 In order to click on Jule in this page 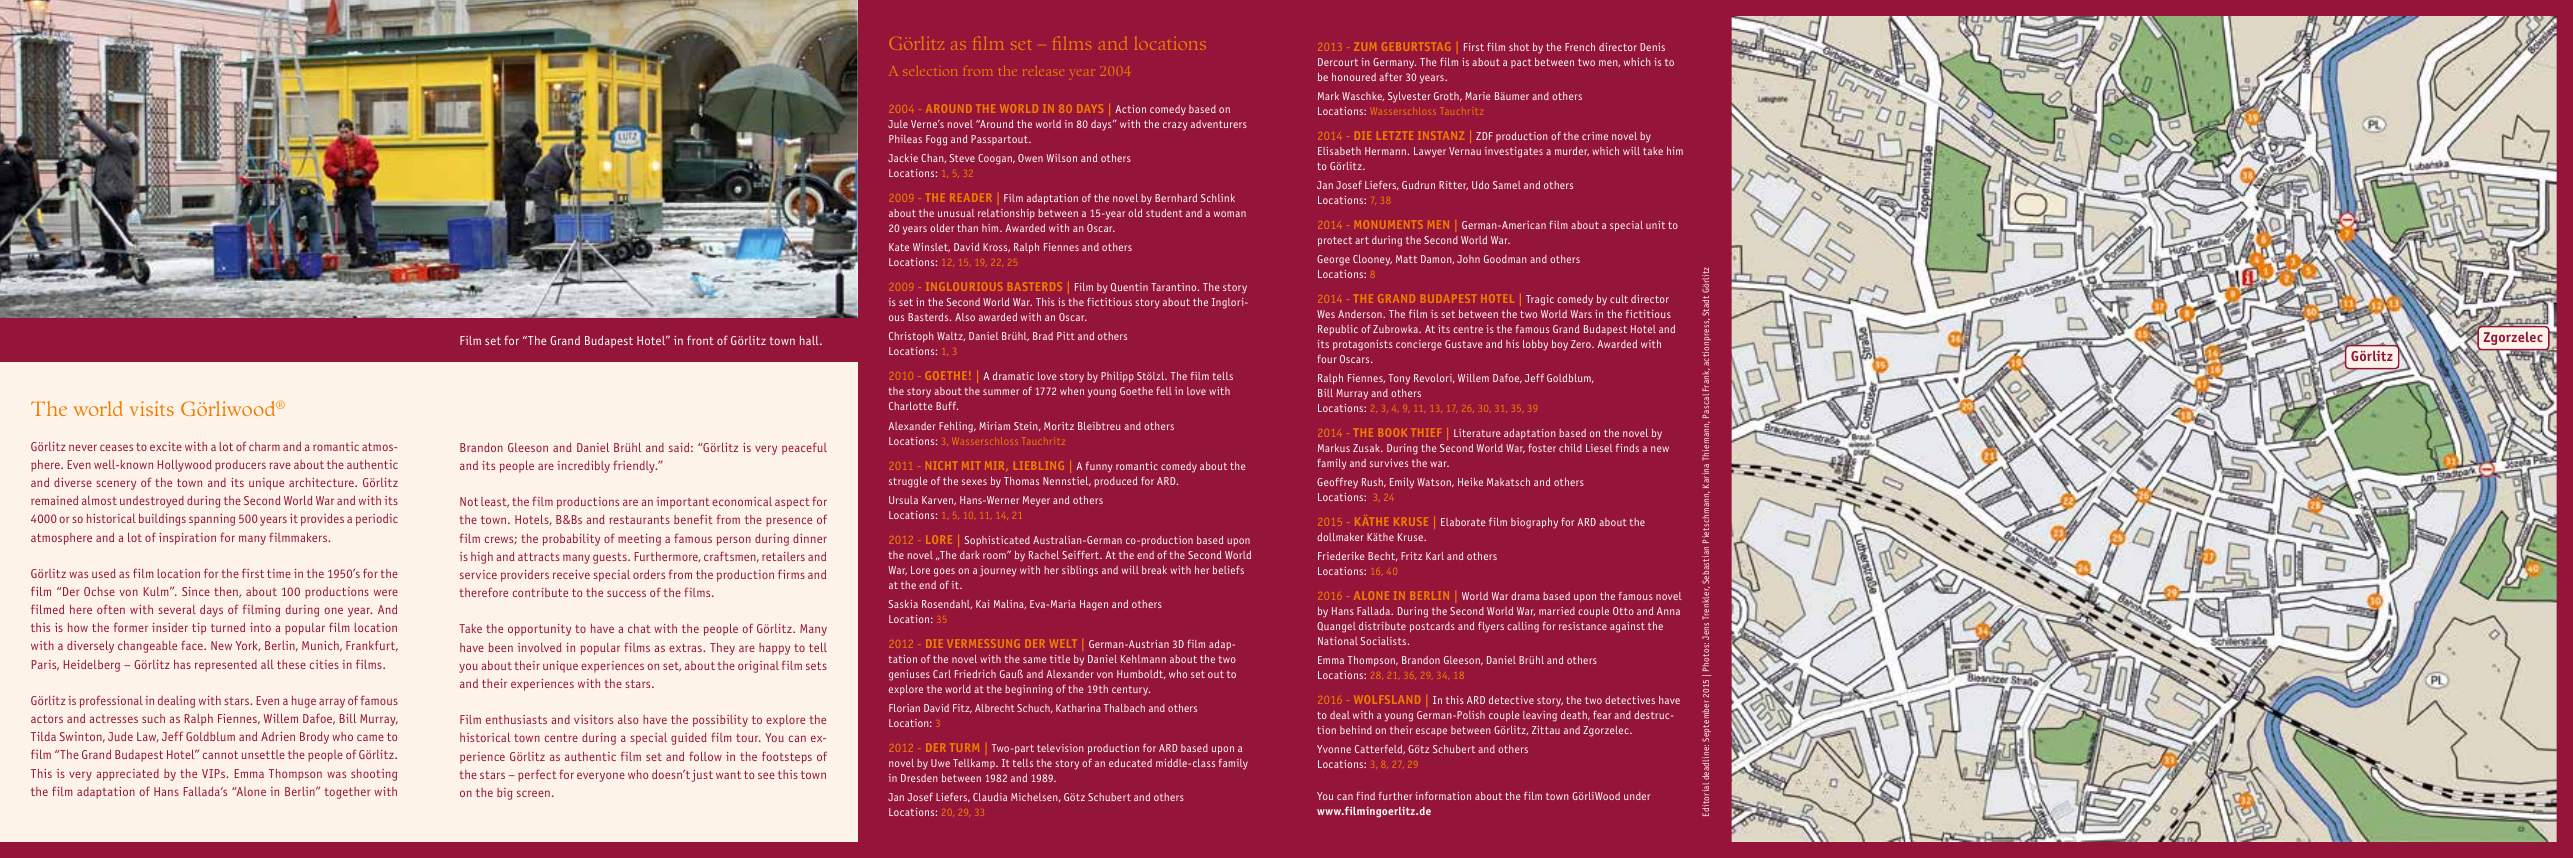, I will do `click(898, 124)`.
